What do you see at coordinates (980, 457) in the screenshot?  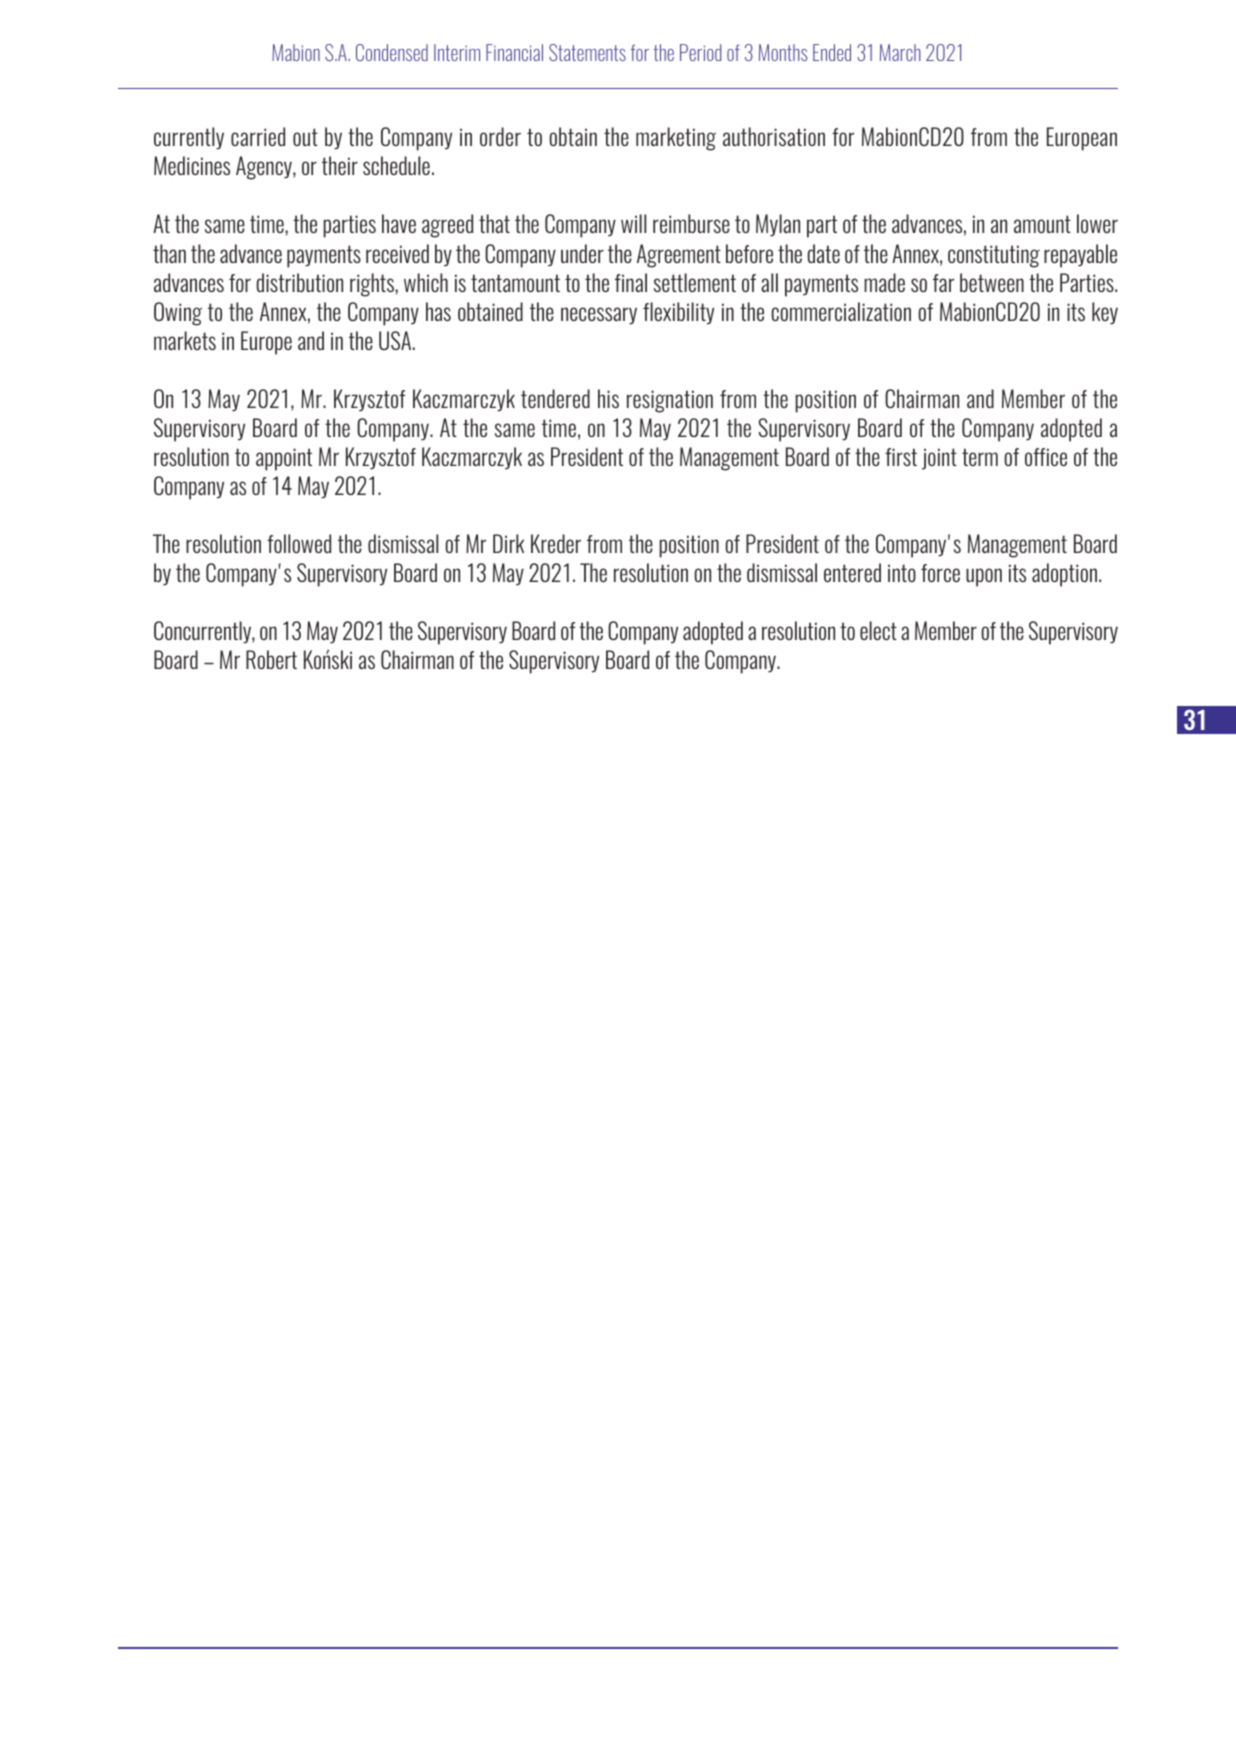 I see `term` at bounding box center [980, 457].
